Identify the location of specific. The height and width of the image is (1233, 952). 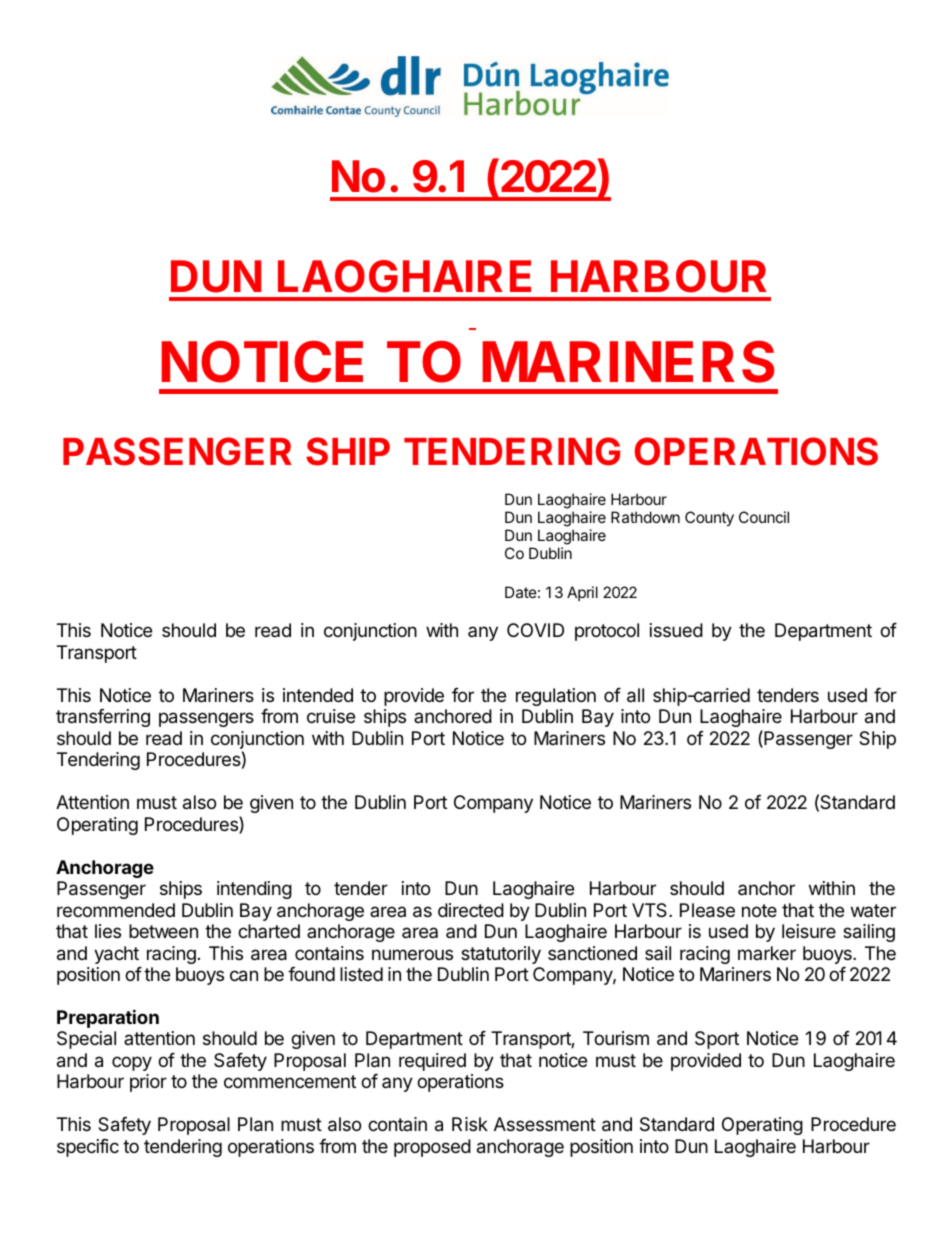
(88, 1148).
